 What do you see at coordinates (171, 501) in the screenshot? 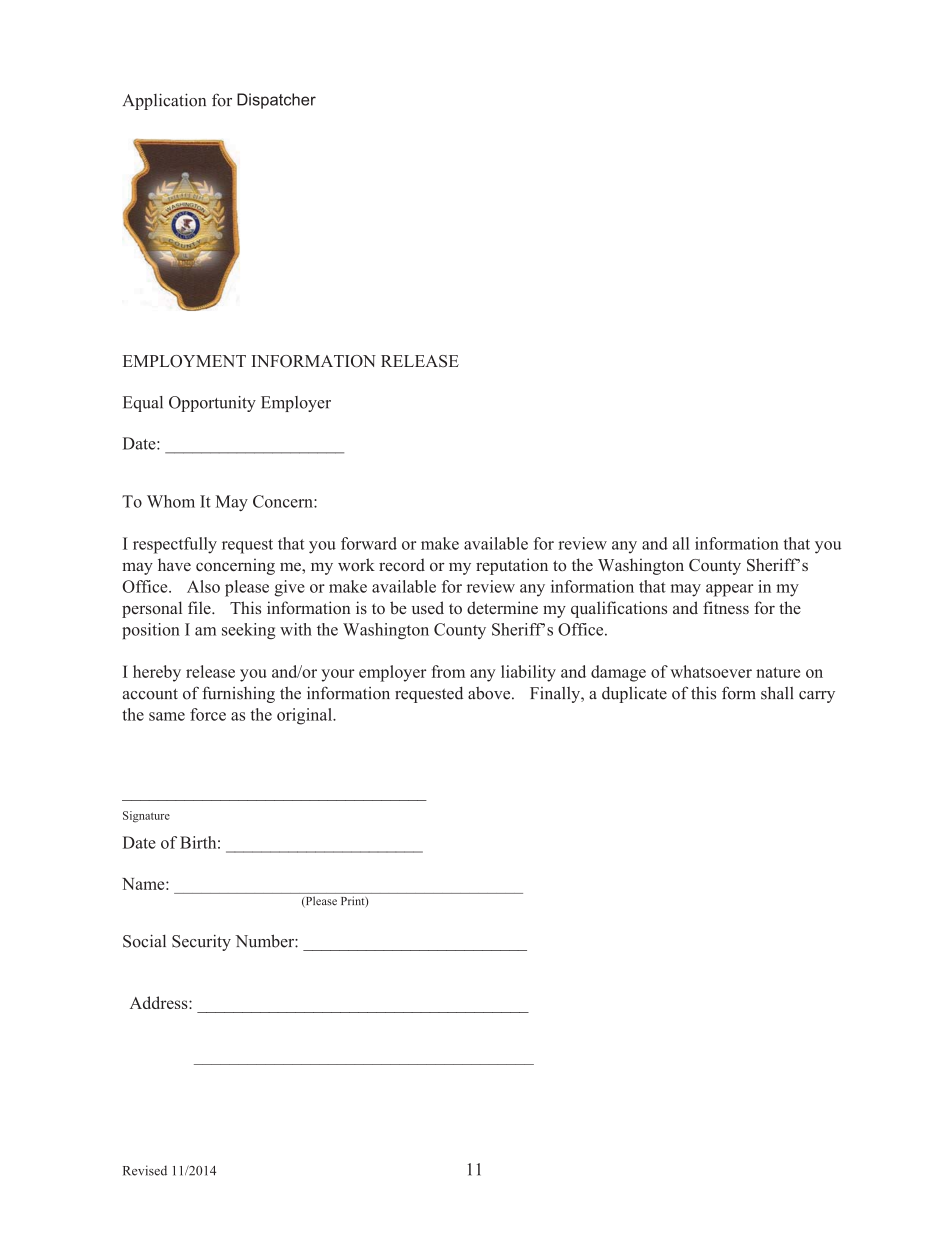
I see `Whom` at bounding box center [171, 501].
